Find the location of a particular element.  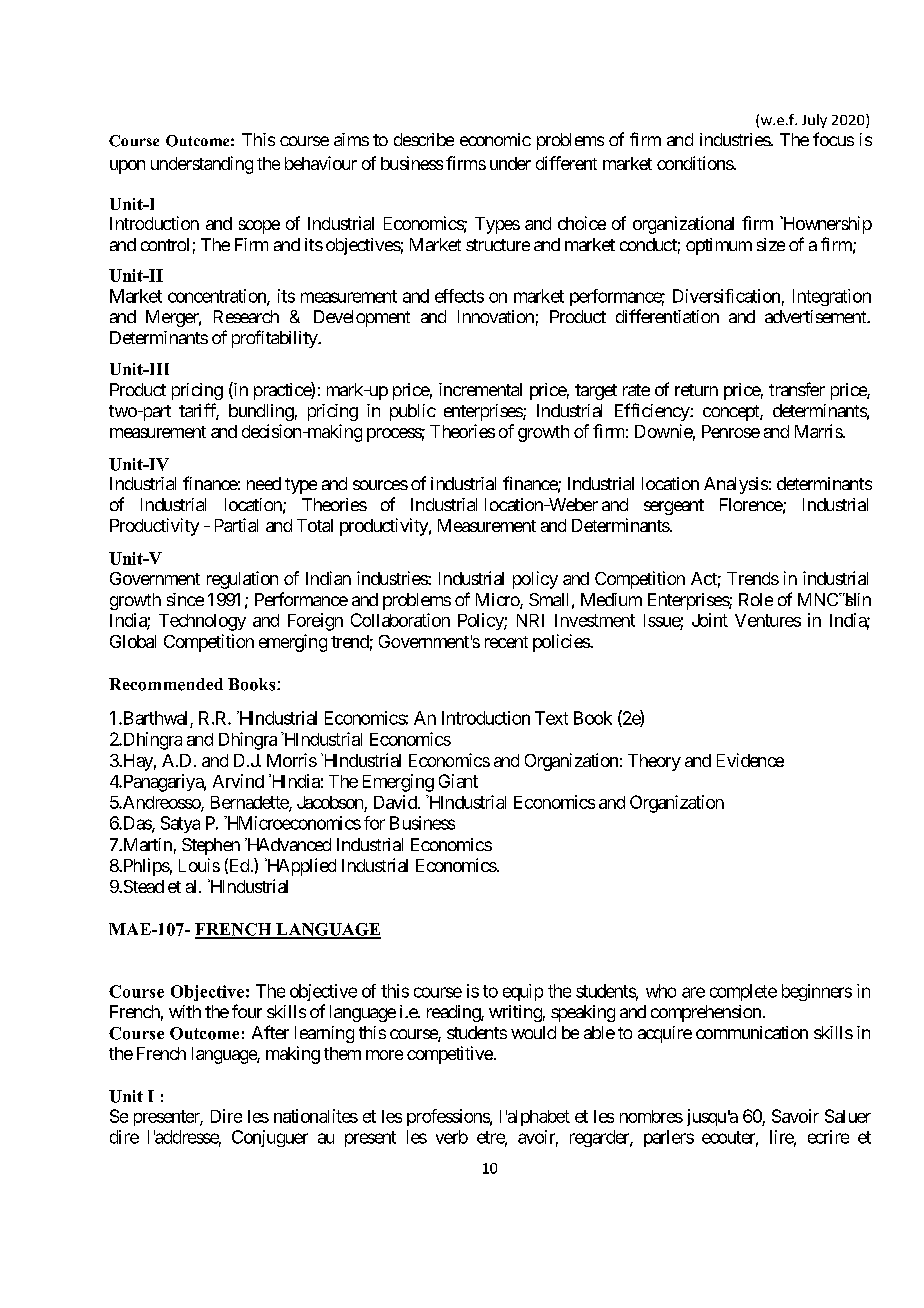

sources is located at coordinates (380, 485).
